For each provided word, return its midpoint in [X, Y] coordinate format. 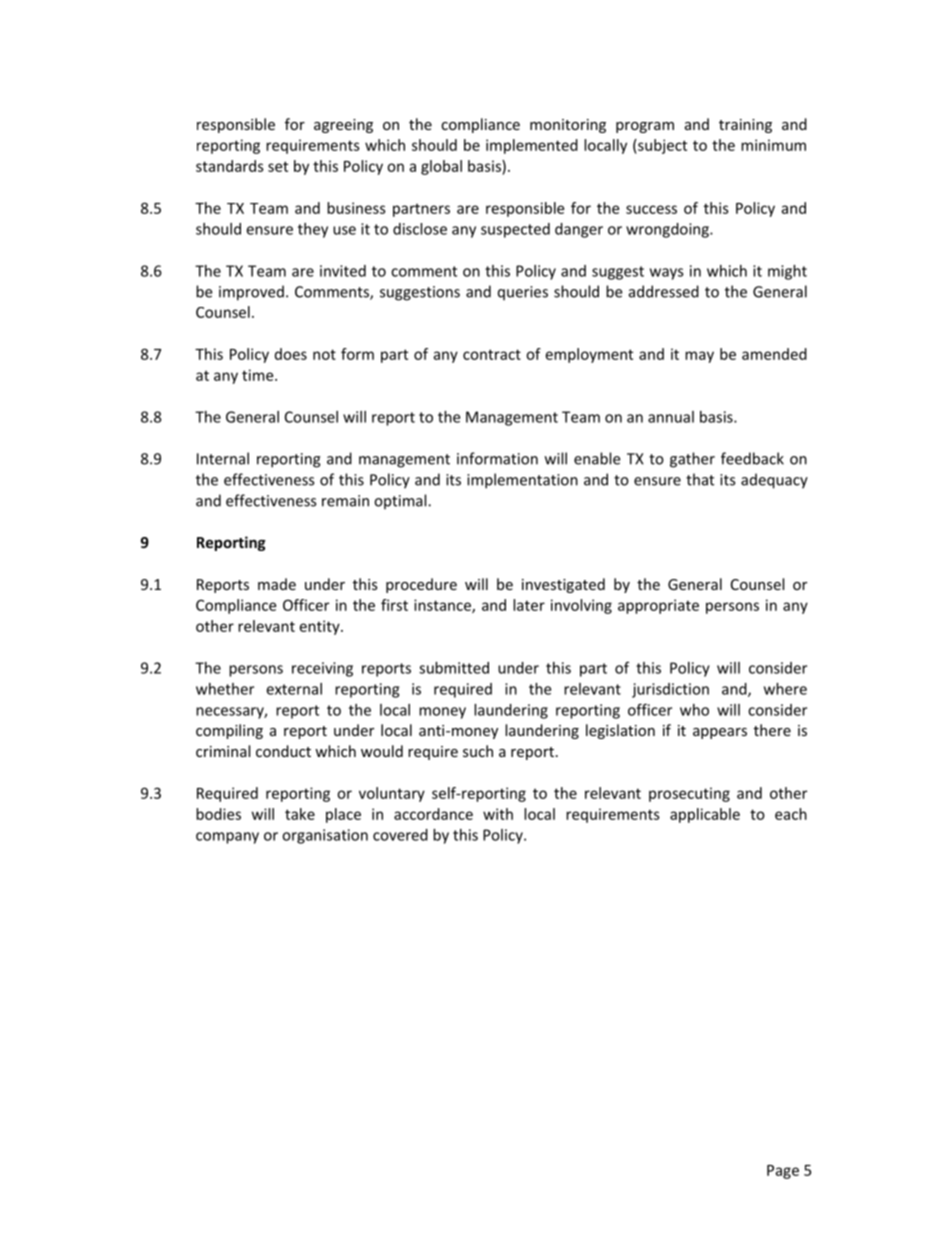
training [745, 126]
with [498, 814]
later [529, 605]
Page [783, 1172]
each [791, 814]
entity [321, 627]
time [259, 375]
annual [671, 417]
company [227, 838]
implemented [532, 146]
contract [492, 354]
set [278, 166]
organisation [325, 836]
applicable [705, 815]
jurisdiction [670, 690]
